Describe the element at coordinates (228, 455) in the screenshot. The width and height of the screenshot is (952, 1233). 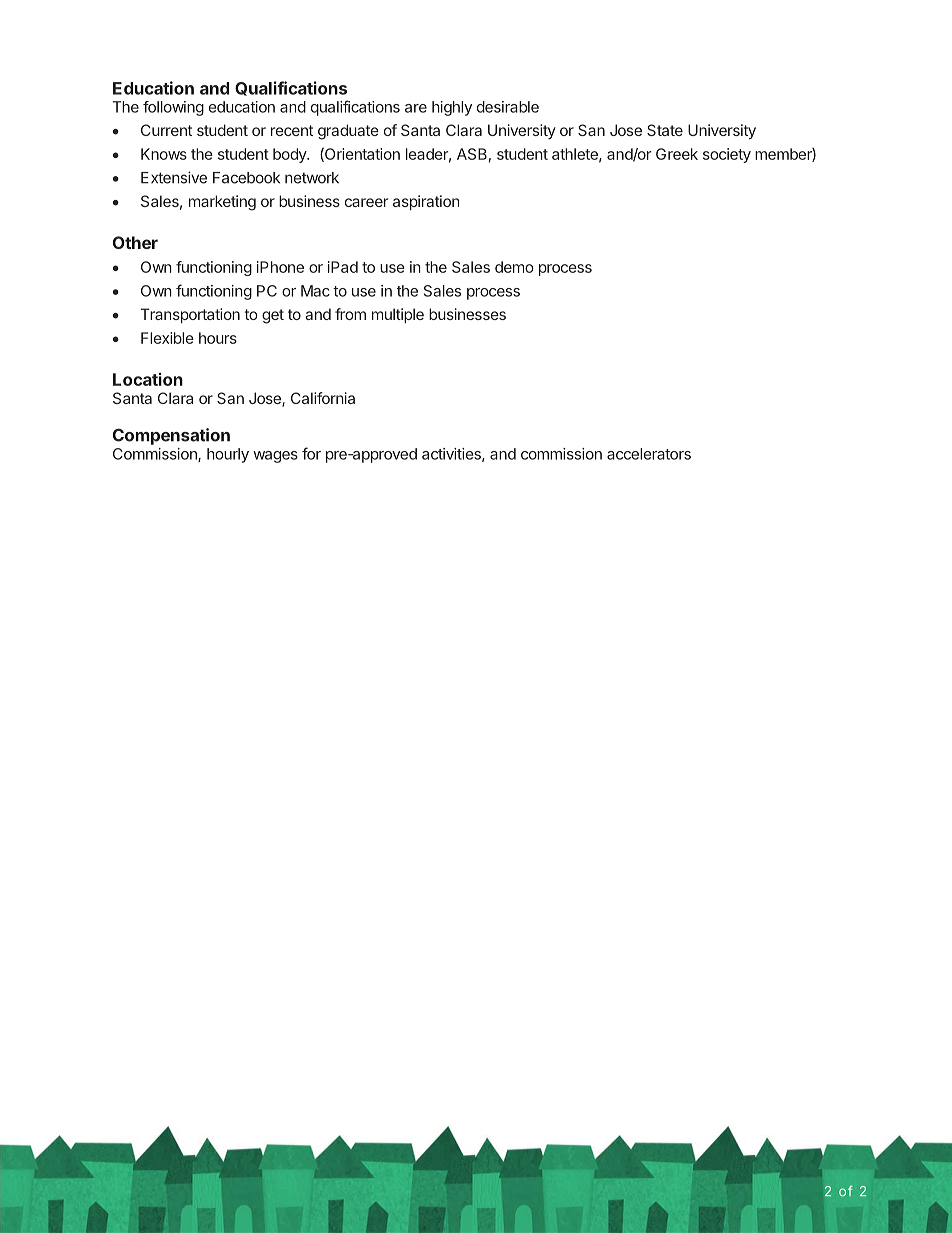
I see `hourly` at that location.
